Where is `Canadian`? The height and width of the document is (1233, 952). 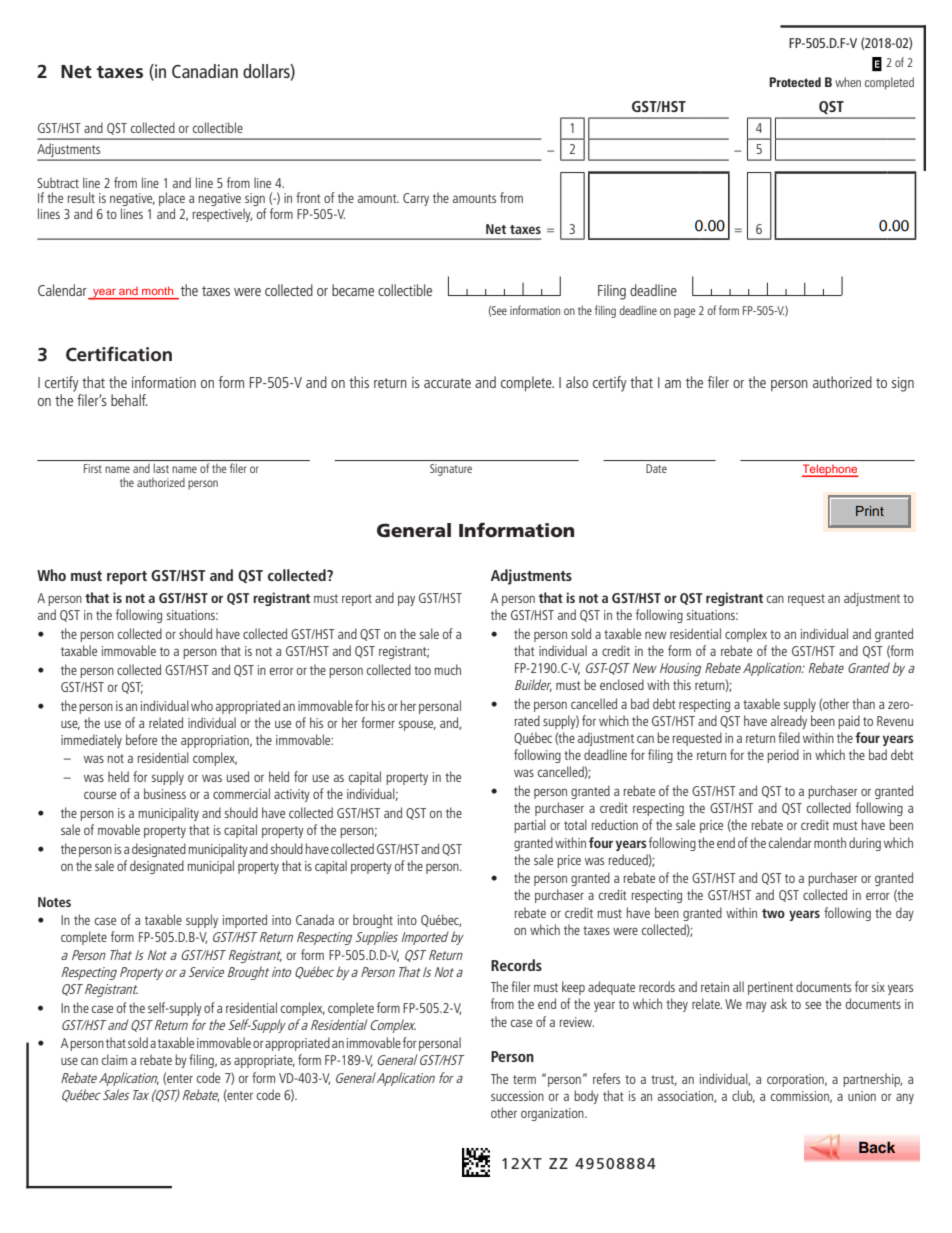
Canadian is located at coordinates (205, 71).
